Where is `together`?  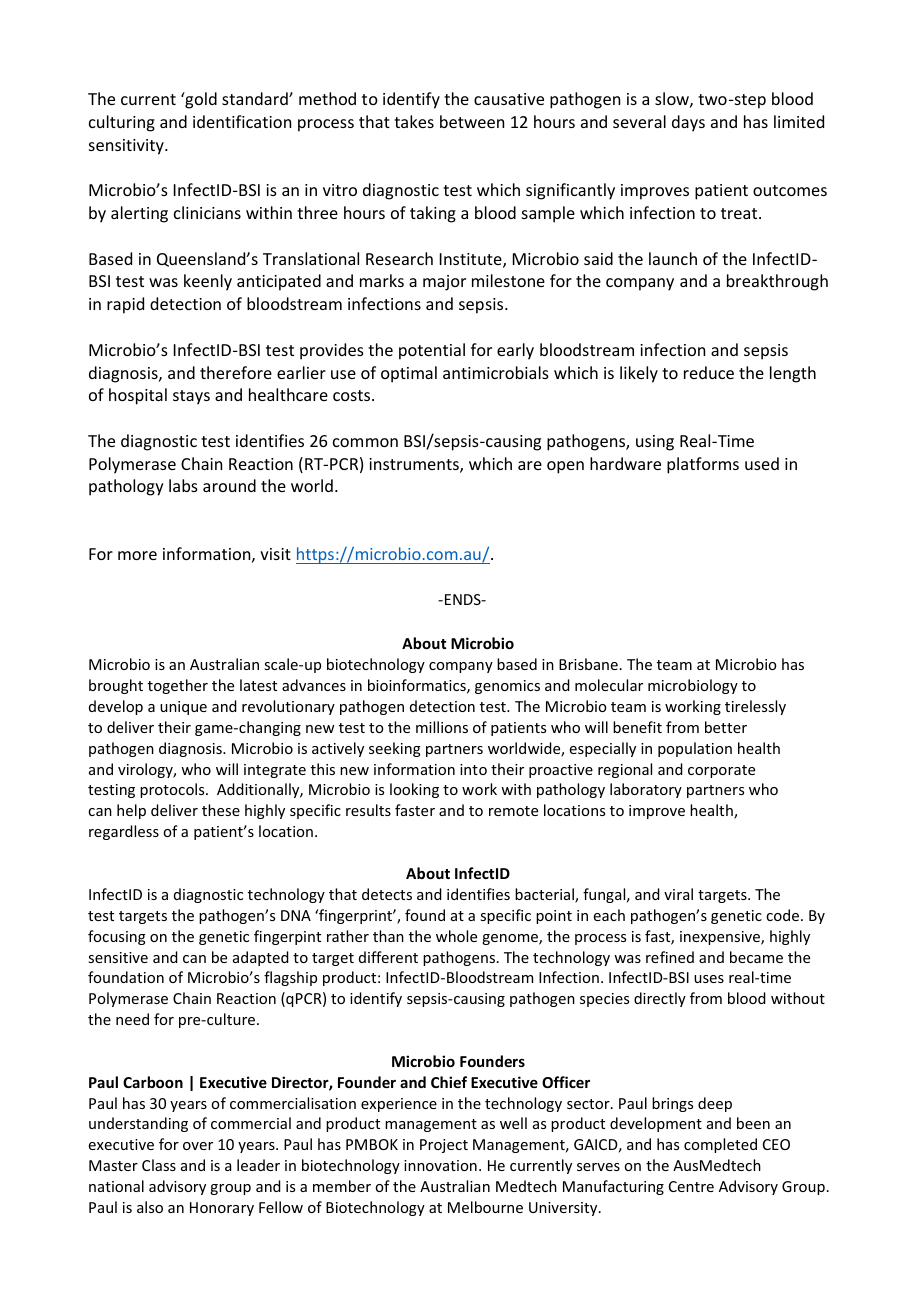
together is located at coordinates (178, 686).
